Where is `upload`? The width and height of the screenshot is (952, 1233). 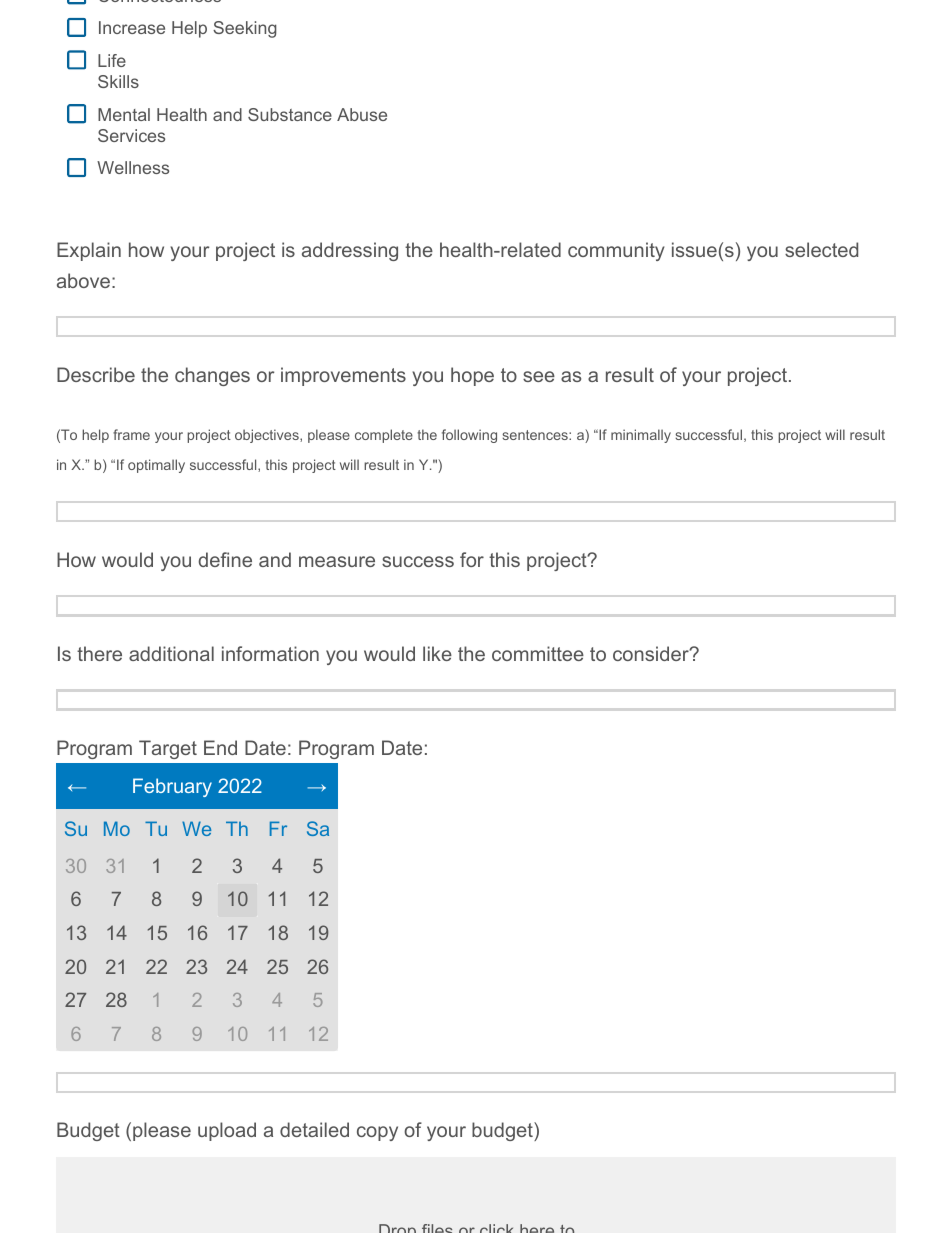
upload is located at coordinates (227, 1131).
